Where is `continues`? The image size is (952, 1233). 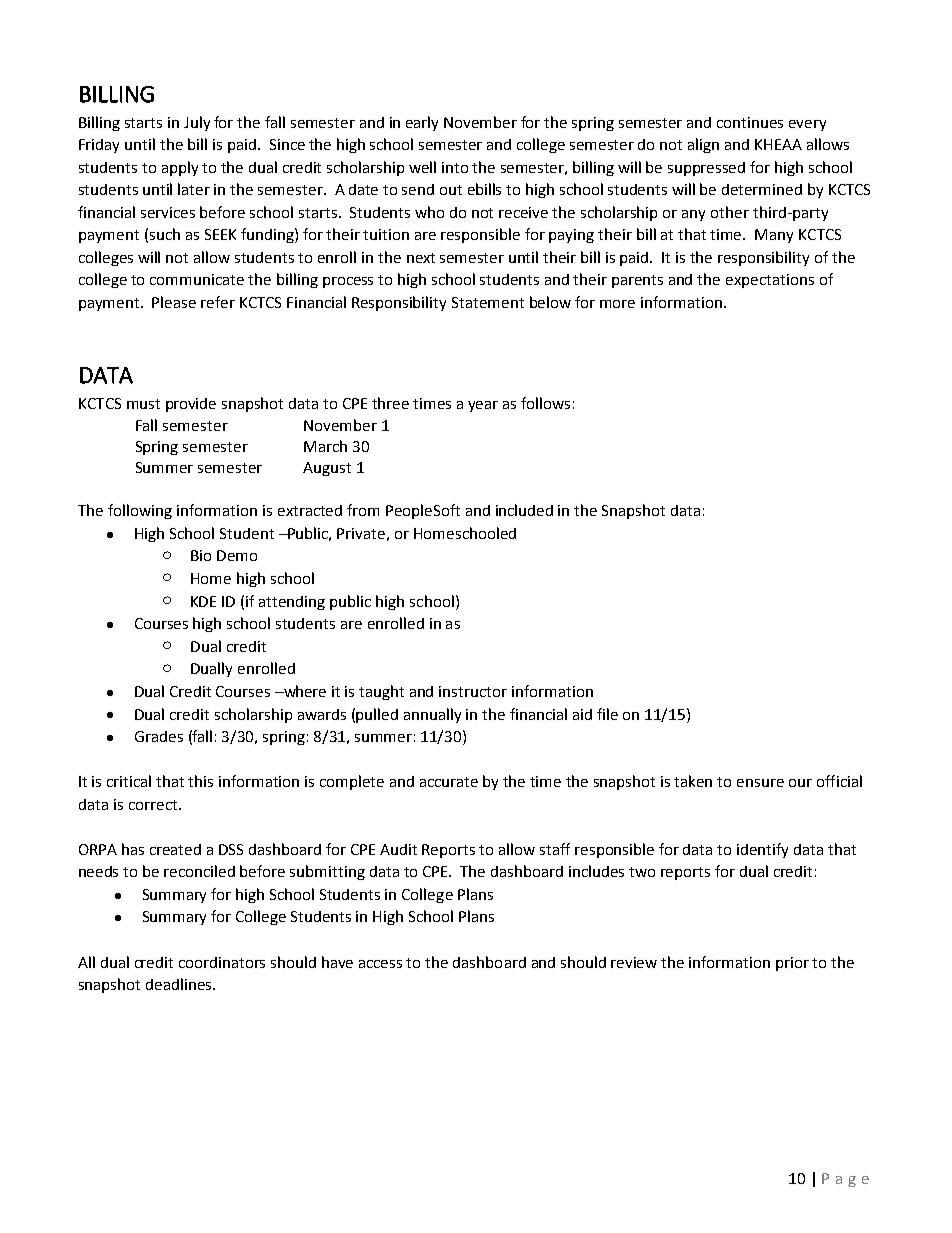
continues is located at coordinates (750, 122).
